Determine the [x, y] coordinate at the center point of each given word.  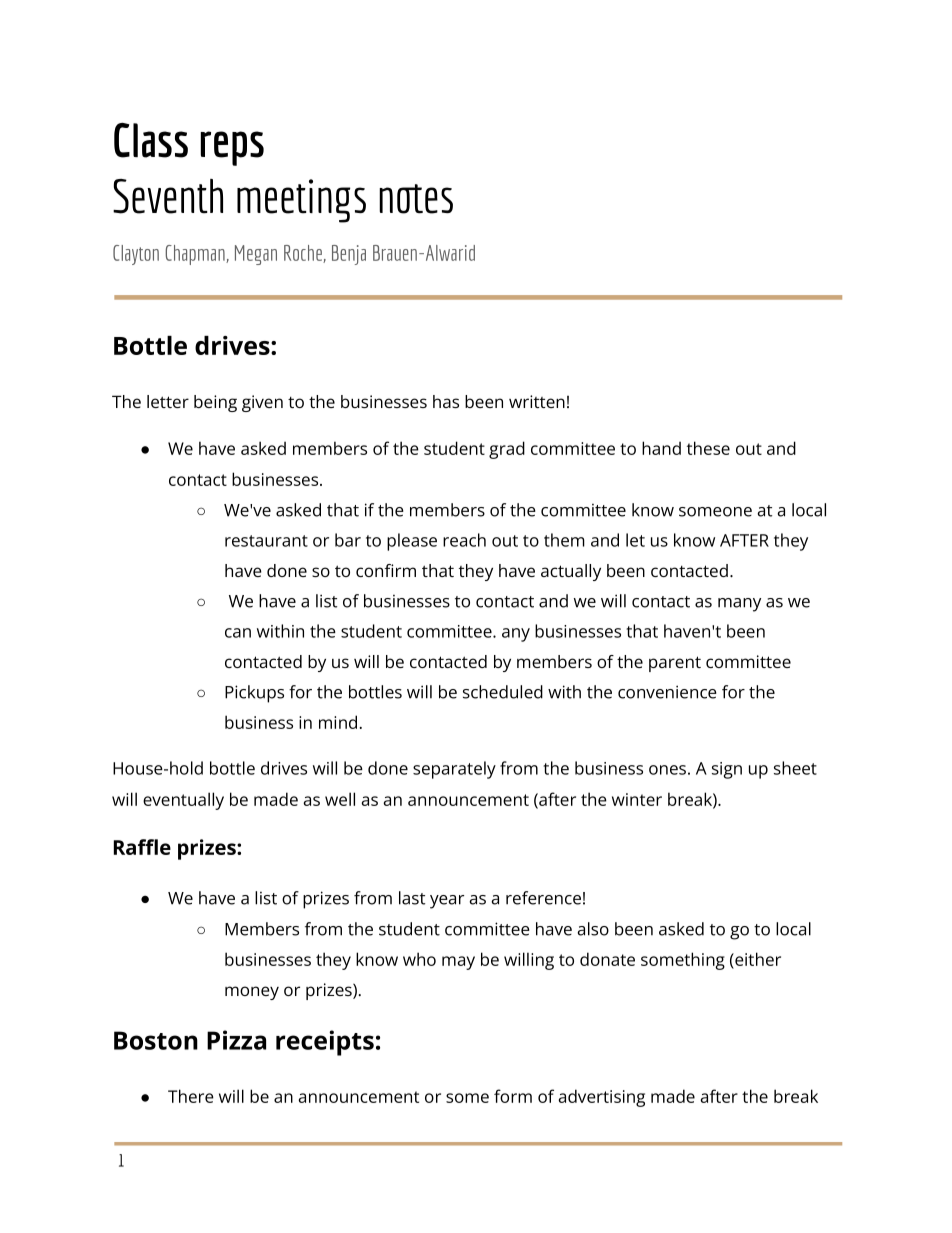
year [447, 902]
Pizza [236, 1040]
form [513, 1096]
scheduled [503, 692]
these [708, 448]
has [446, 401]
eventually [183, 801]
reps [232, 148]
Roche [304, 254]
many [739, 605]
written [537, 401]
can [238, 633]
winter [637, 799]
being [215, 403]
